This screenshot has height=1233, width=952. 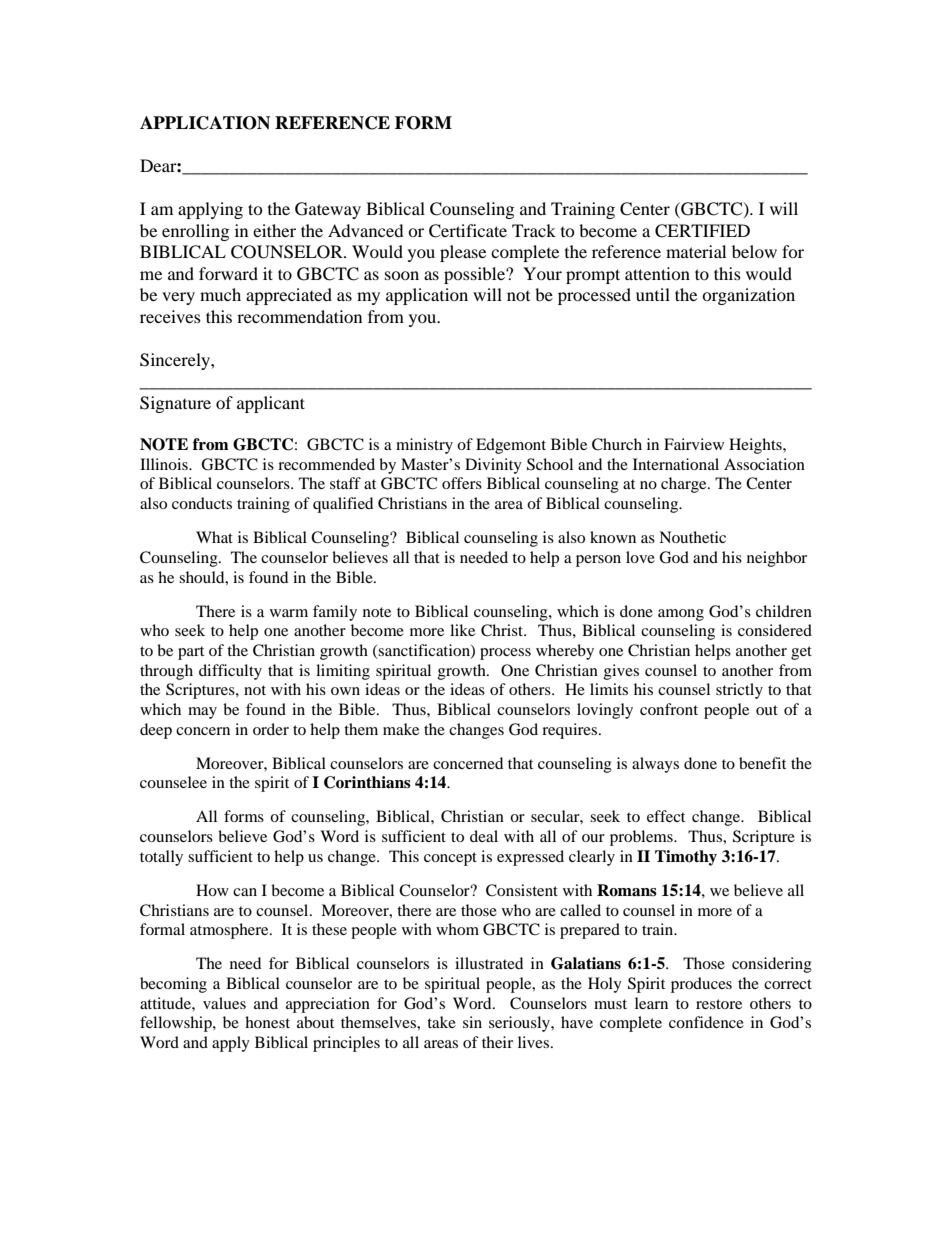 I want to click on Timothy, so click(x=686, y=858).
